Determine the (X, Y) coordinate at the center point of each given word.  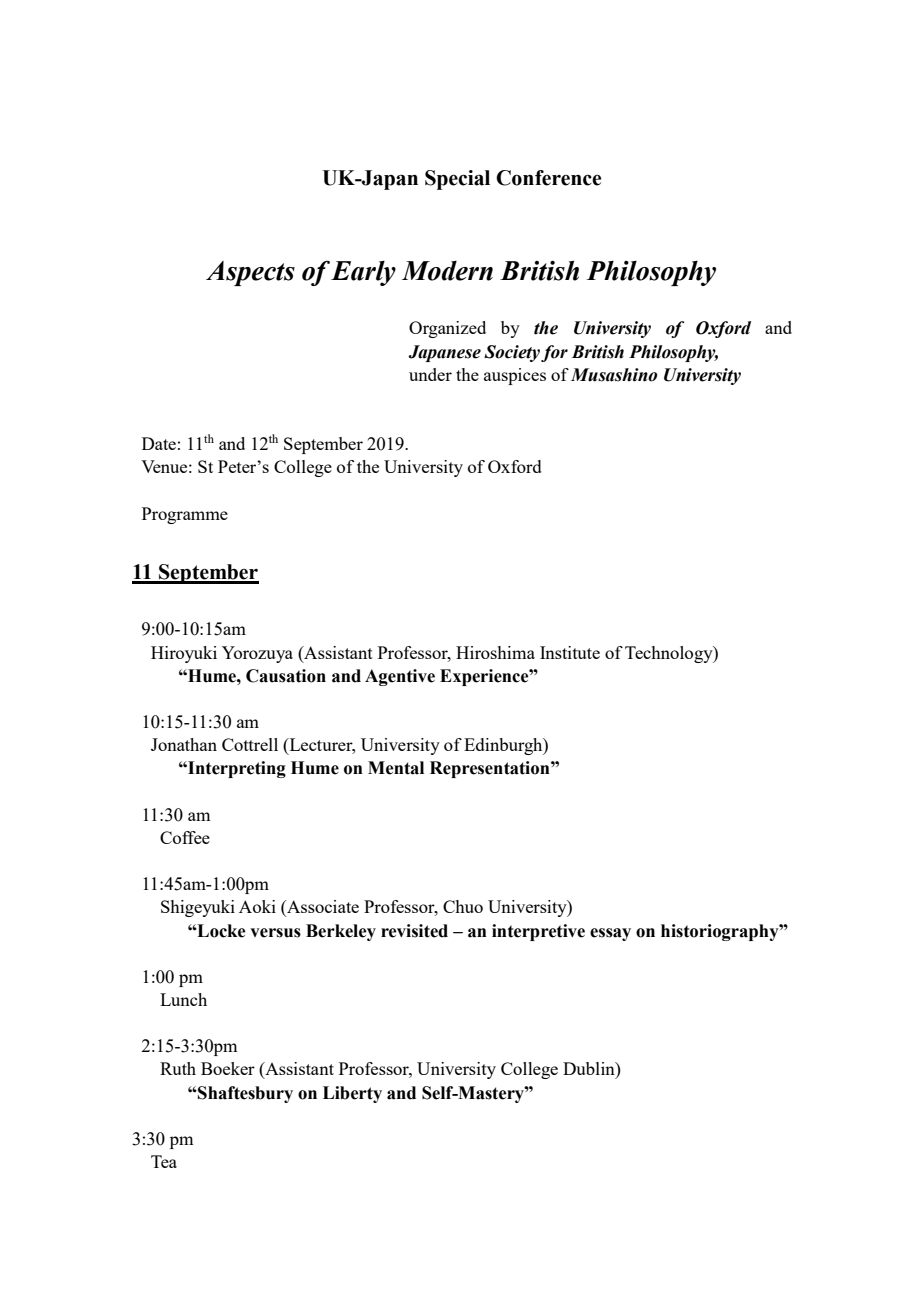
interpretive (538, 932)
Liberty (352, 1094)
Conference (548, 178)
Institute (570, 652)
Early (363, 273)
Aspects (250, 273)
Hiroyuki (184, 654)
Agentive (400, 677)
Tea (164, 1161)
